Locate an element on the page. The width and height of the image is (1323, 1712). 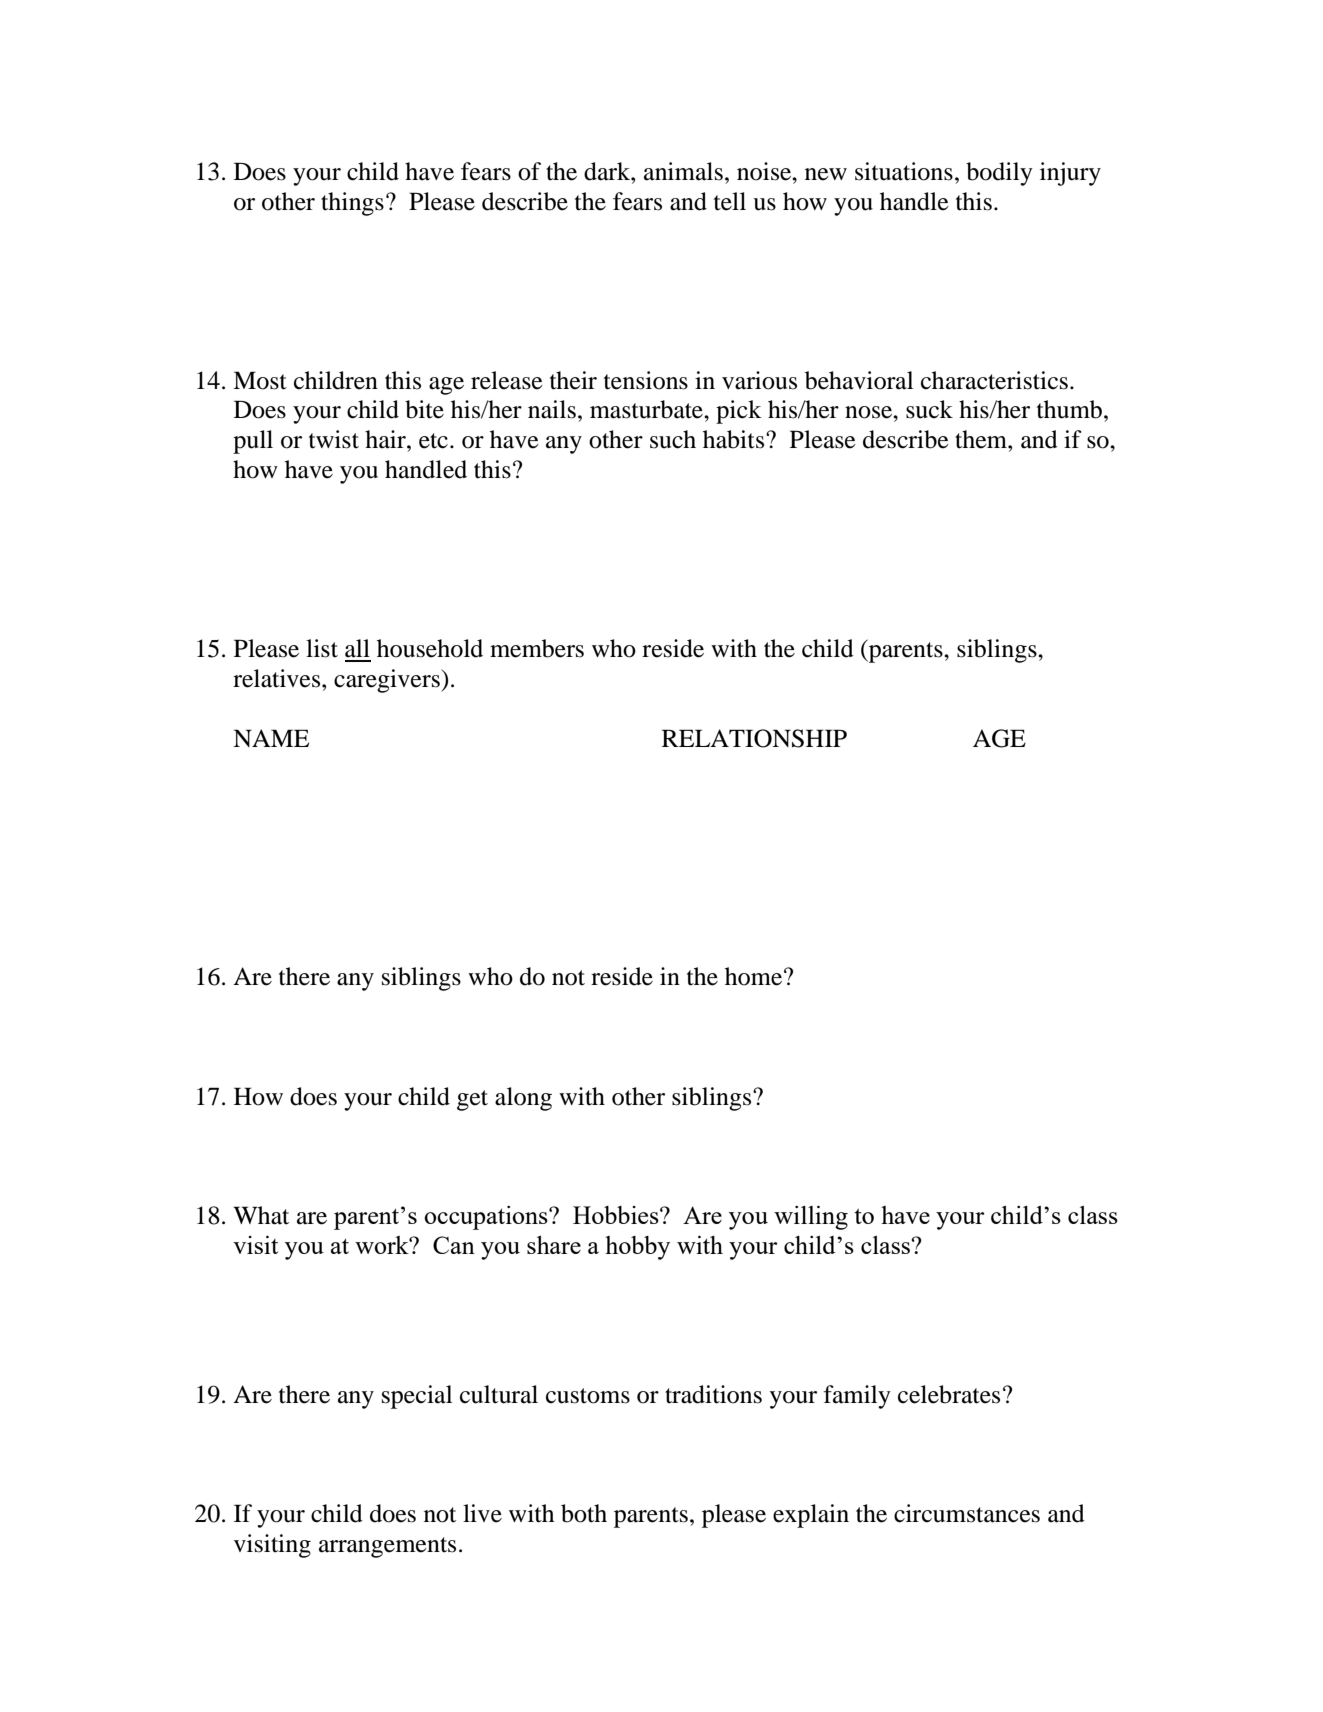
both is located at coordinates (584, 1513).
